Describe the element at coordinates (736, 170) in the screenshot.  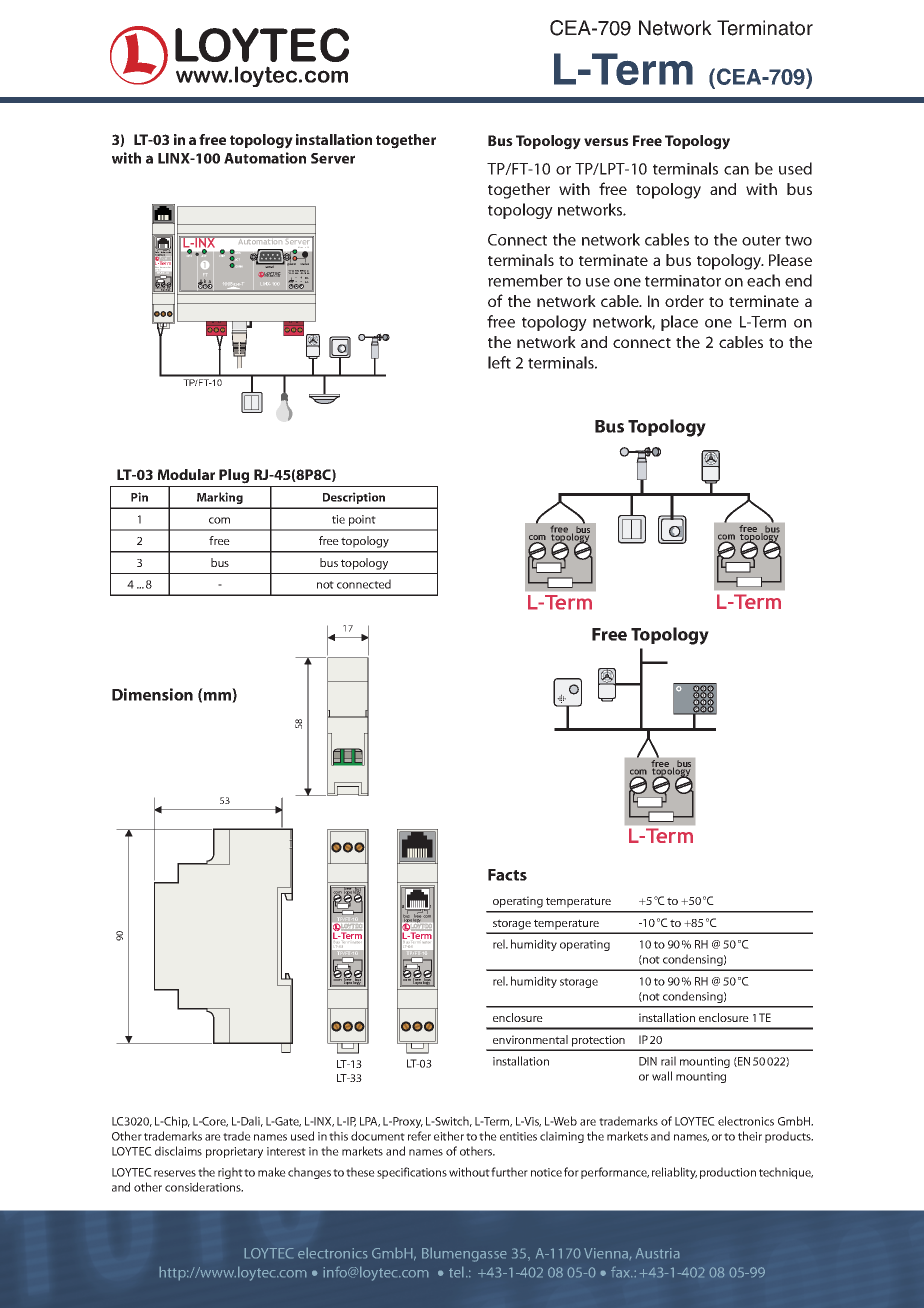
I see `can` at that location.
